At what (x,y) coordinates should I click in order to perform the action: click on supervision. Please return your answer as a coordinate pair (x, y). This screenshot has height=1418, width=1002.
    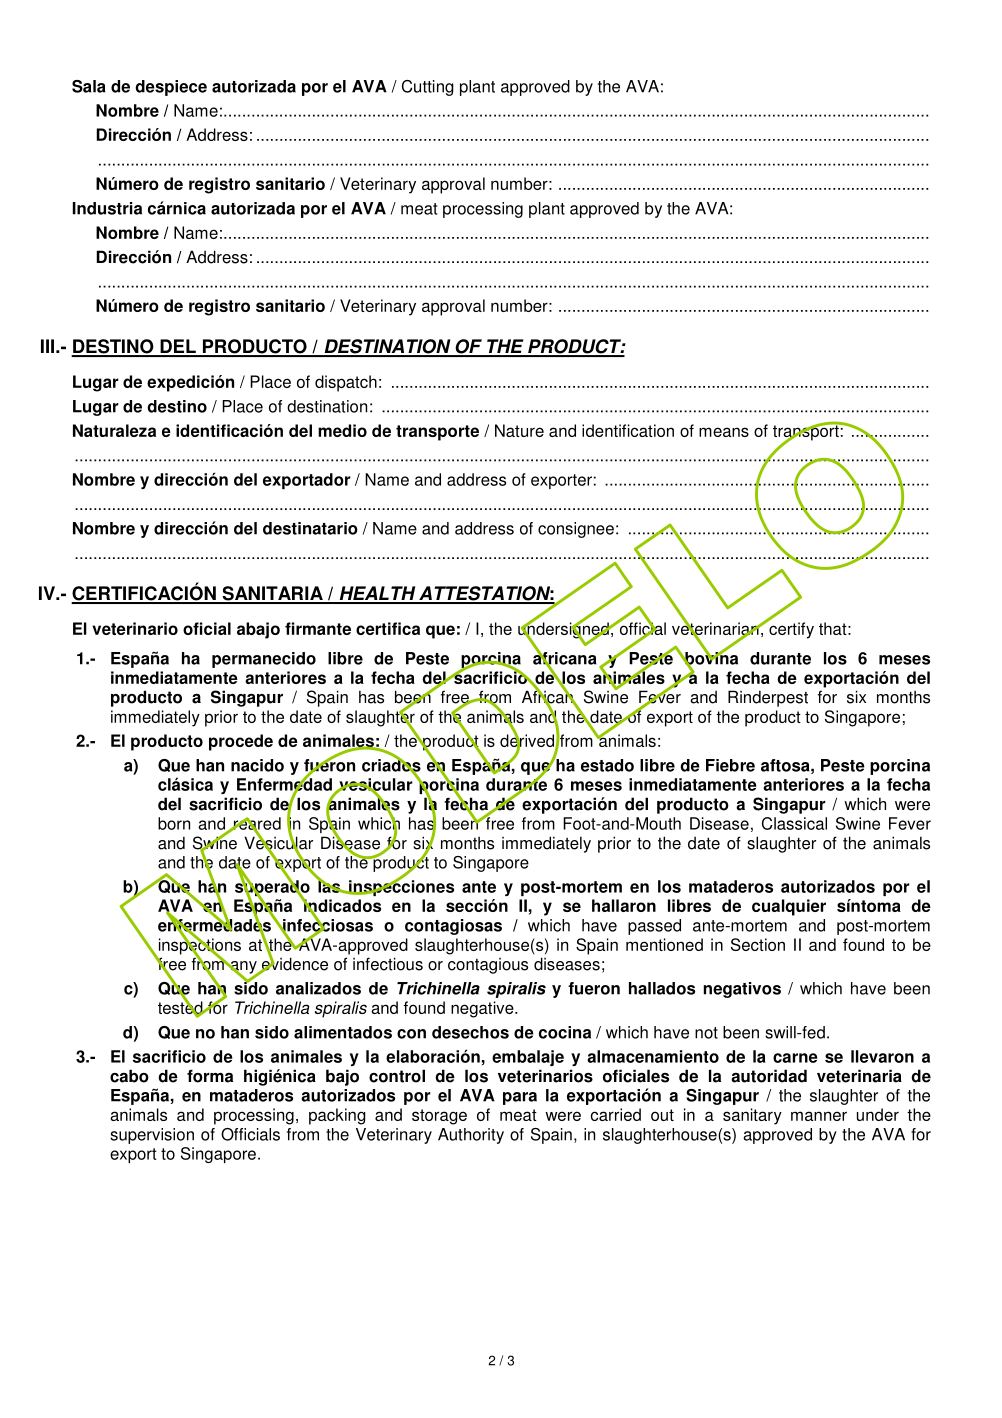
    Looking at the image, I should click on (152, 1136).
